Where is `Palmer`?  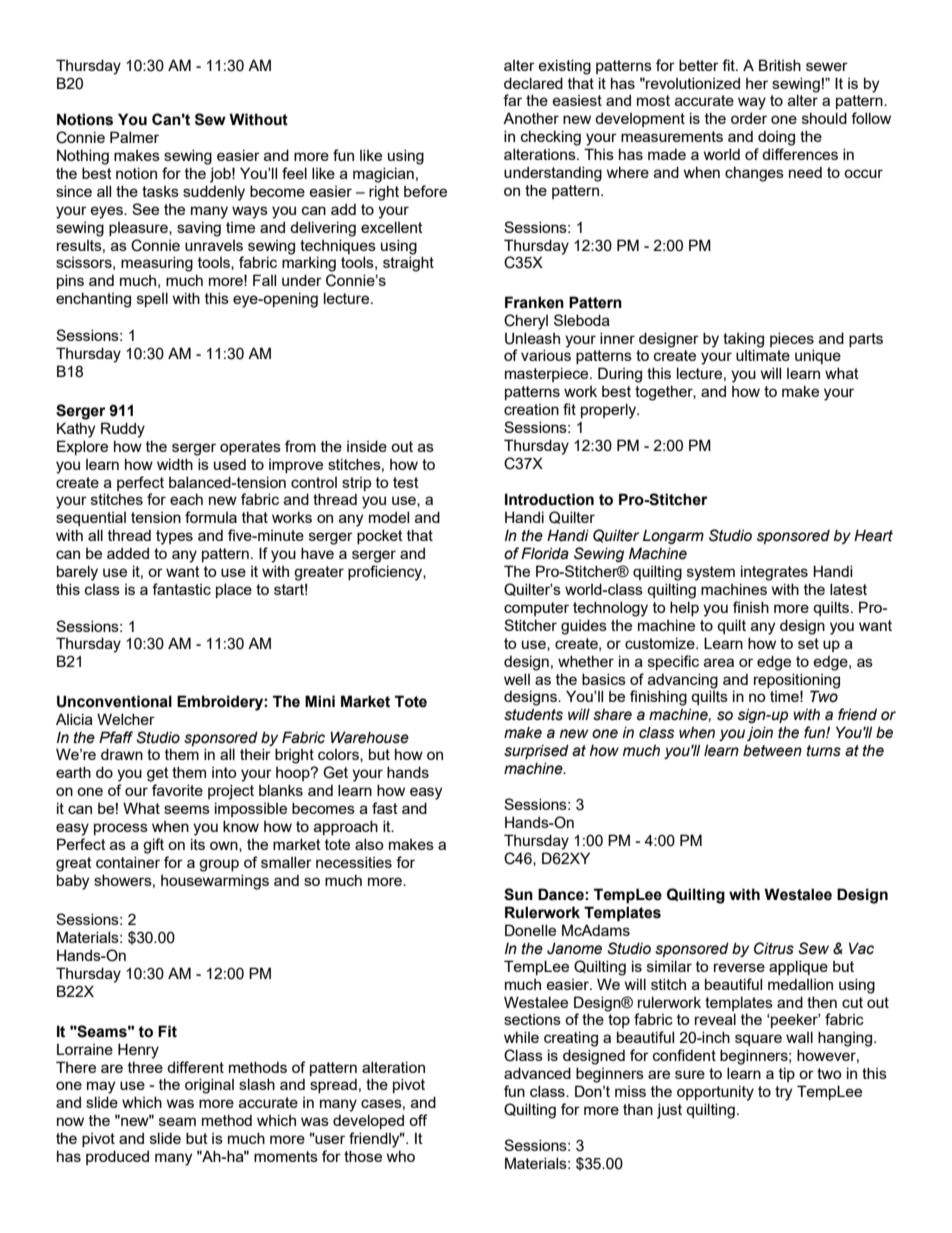
Palmer is located at coordinates (134, 137).
